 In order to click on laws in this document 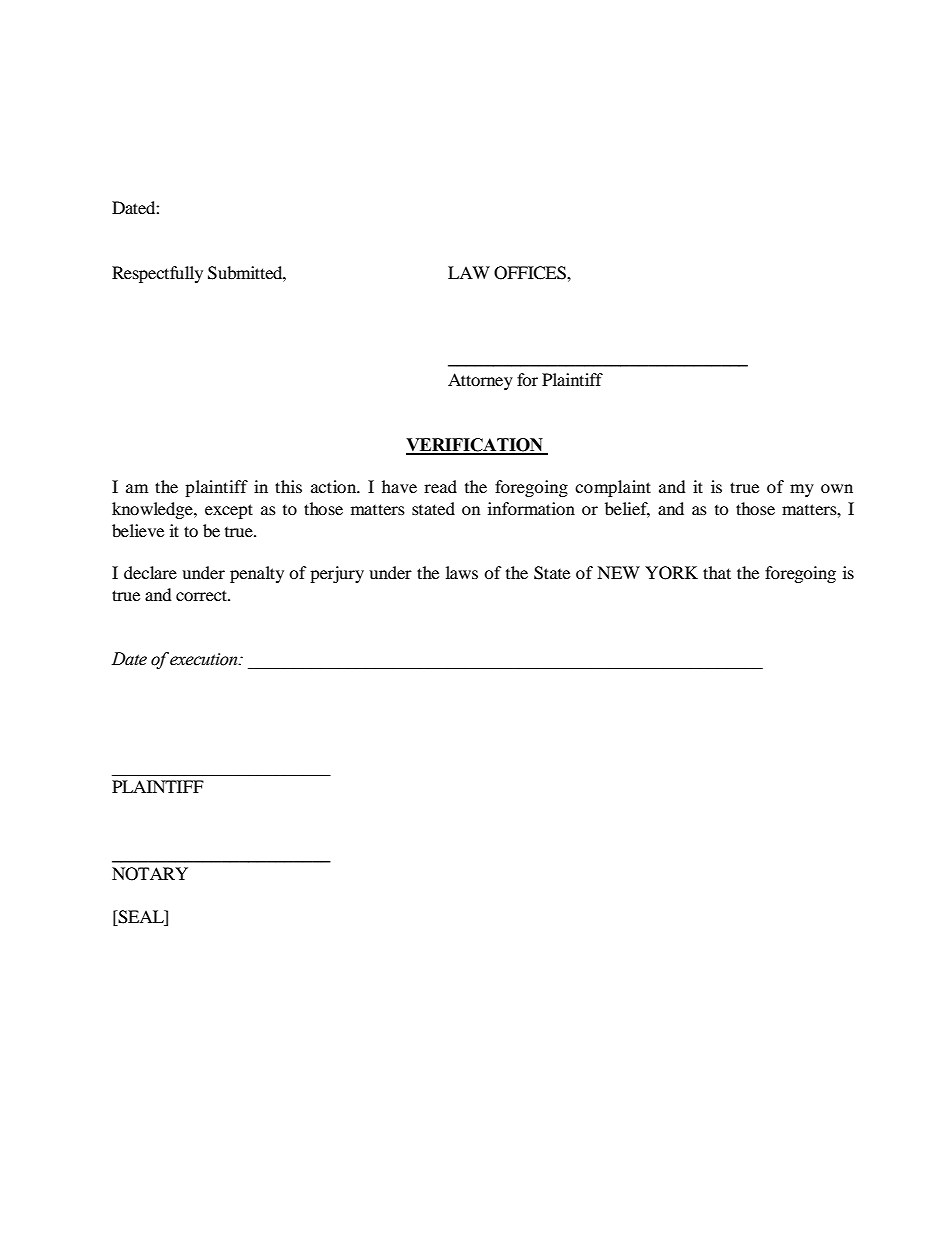, I will do `click(462, 572)`.
